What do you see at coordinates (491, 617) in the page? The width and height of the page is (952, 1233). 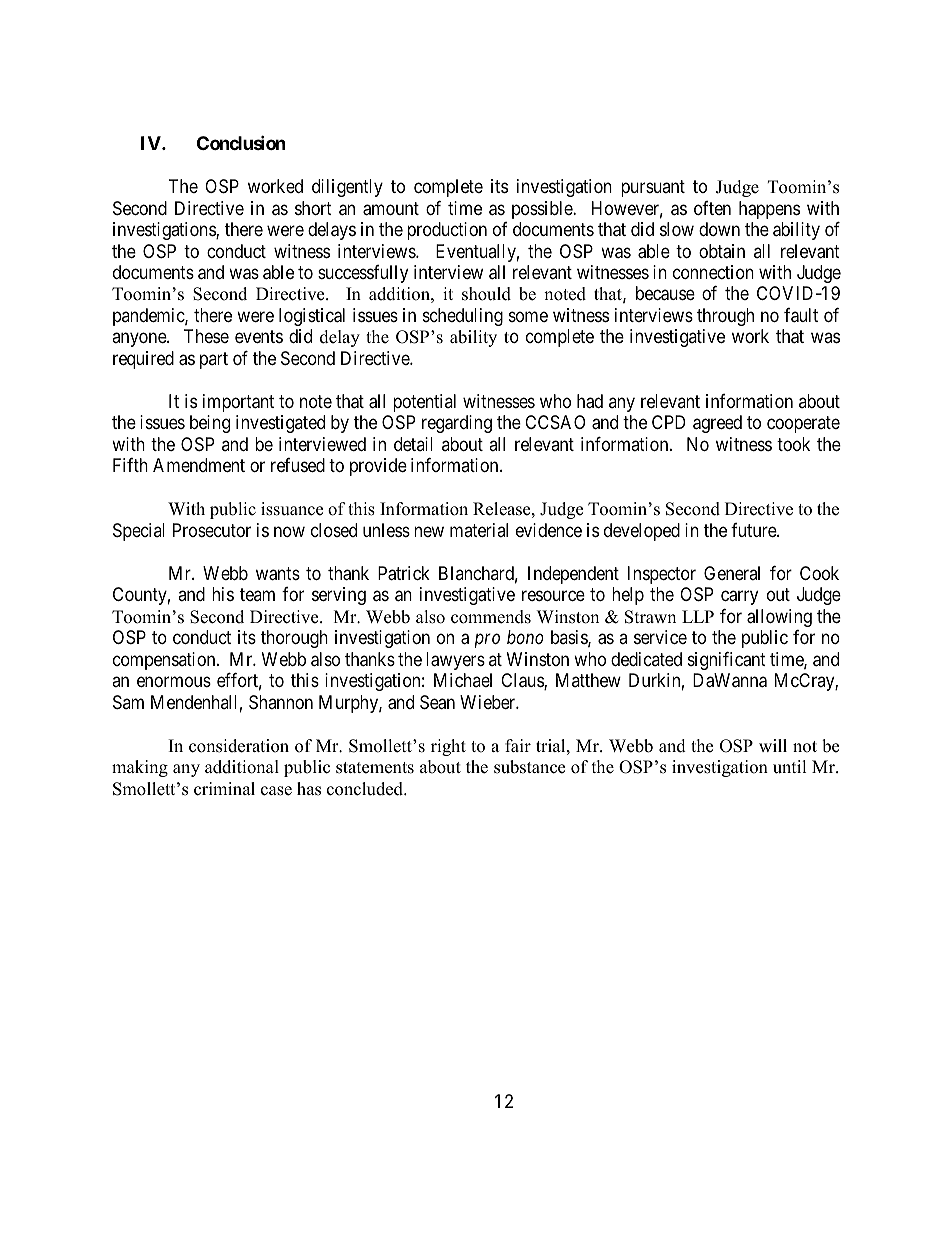 I see `commends` at bounding box center [491, 617].
